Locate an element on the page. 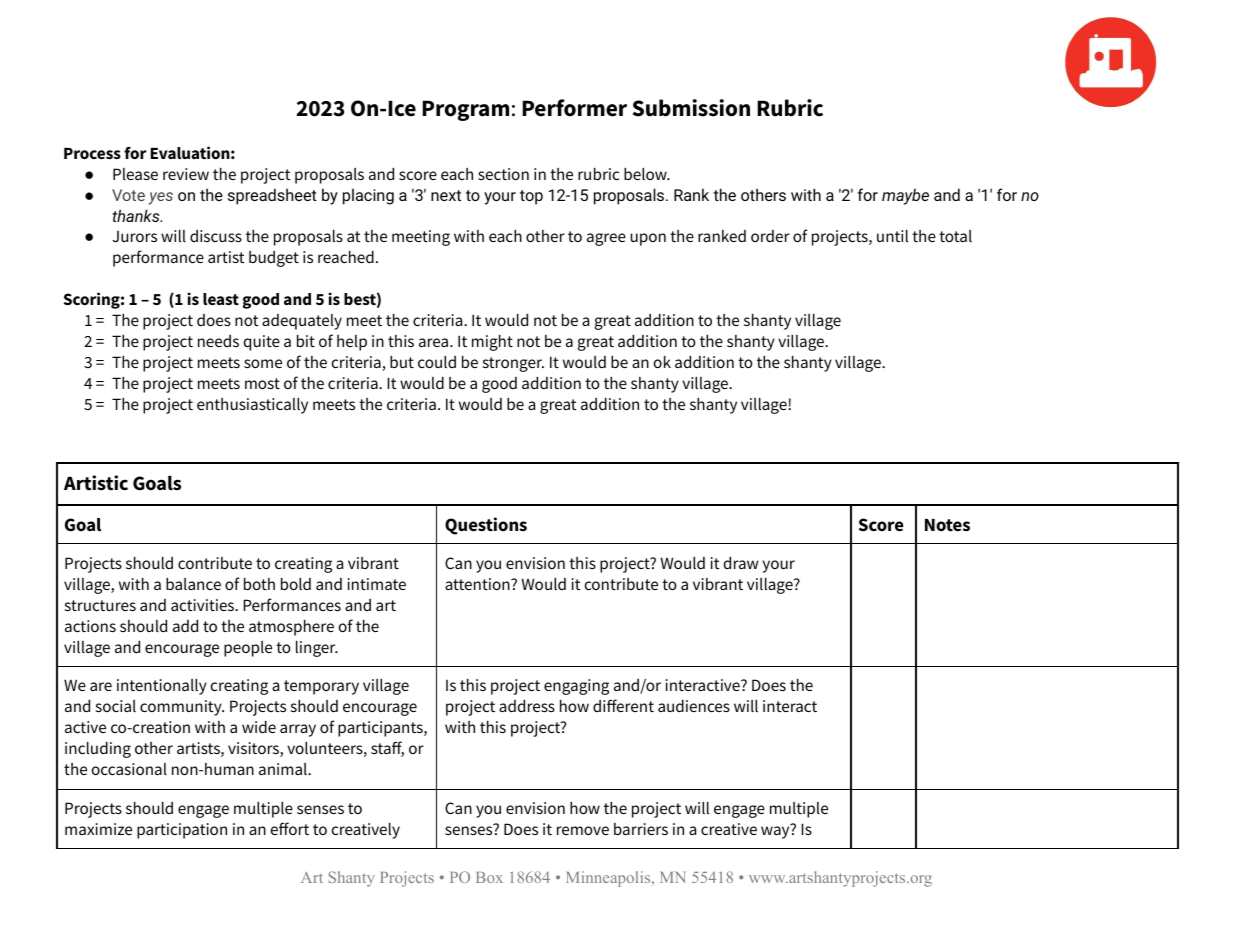 This document has height=952, width=1233. Box is located at coordinates (489, 877).
